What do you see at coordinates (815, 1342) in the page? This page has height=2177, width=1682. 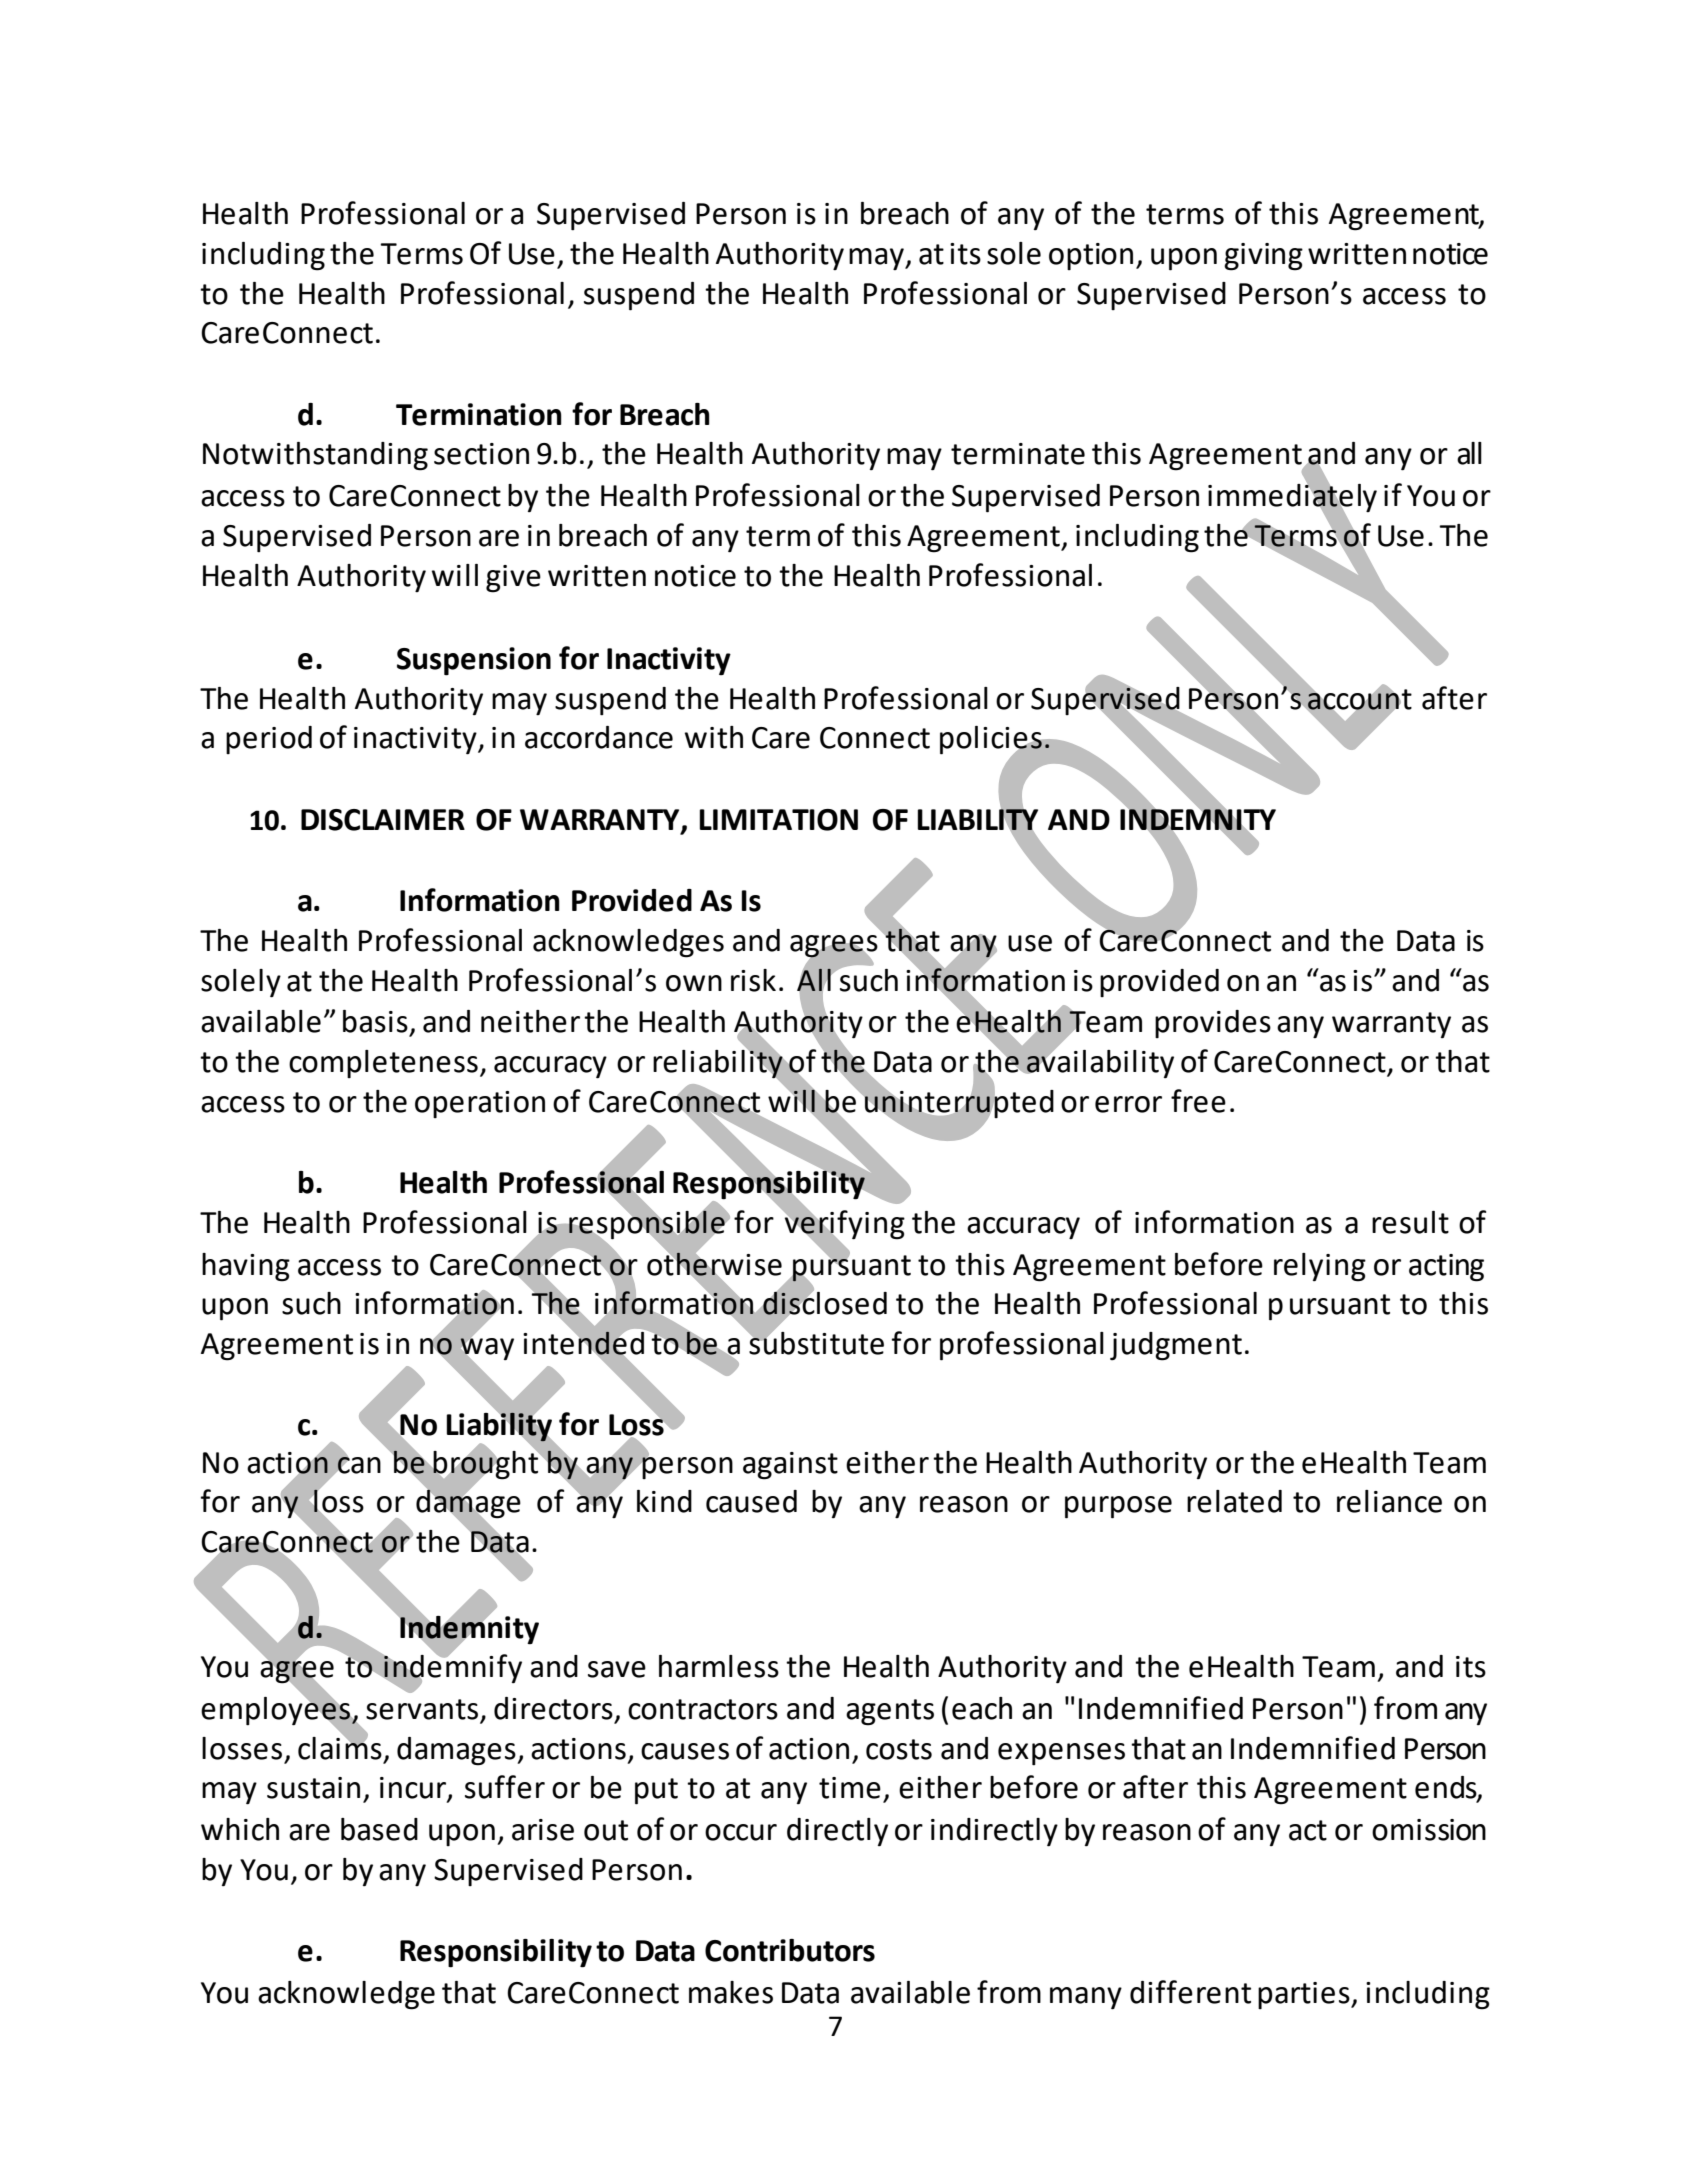 I see `substitute` at bounding box center [815, 1342].
